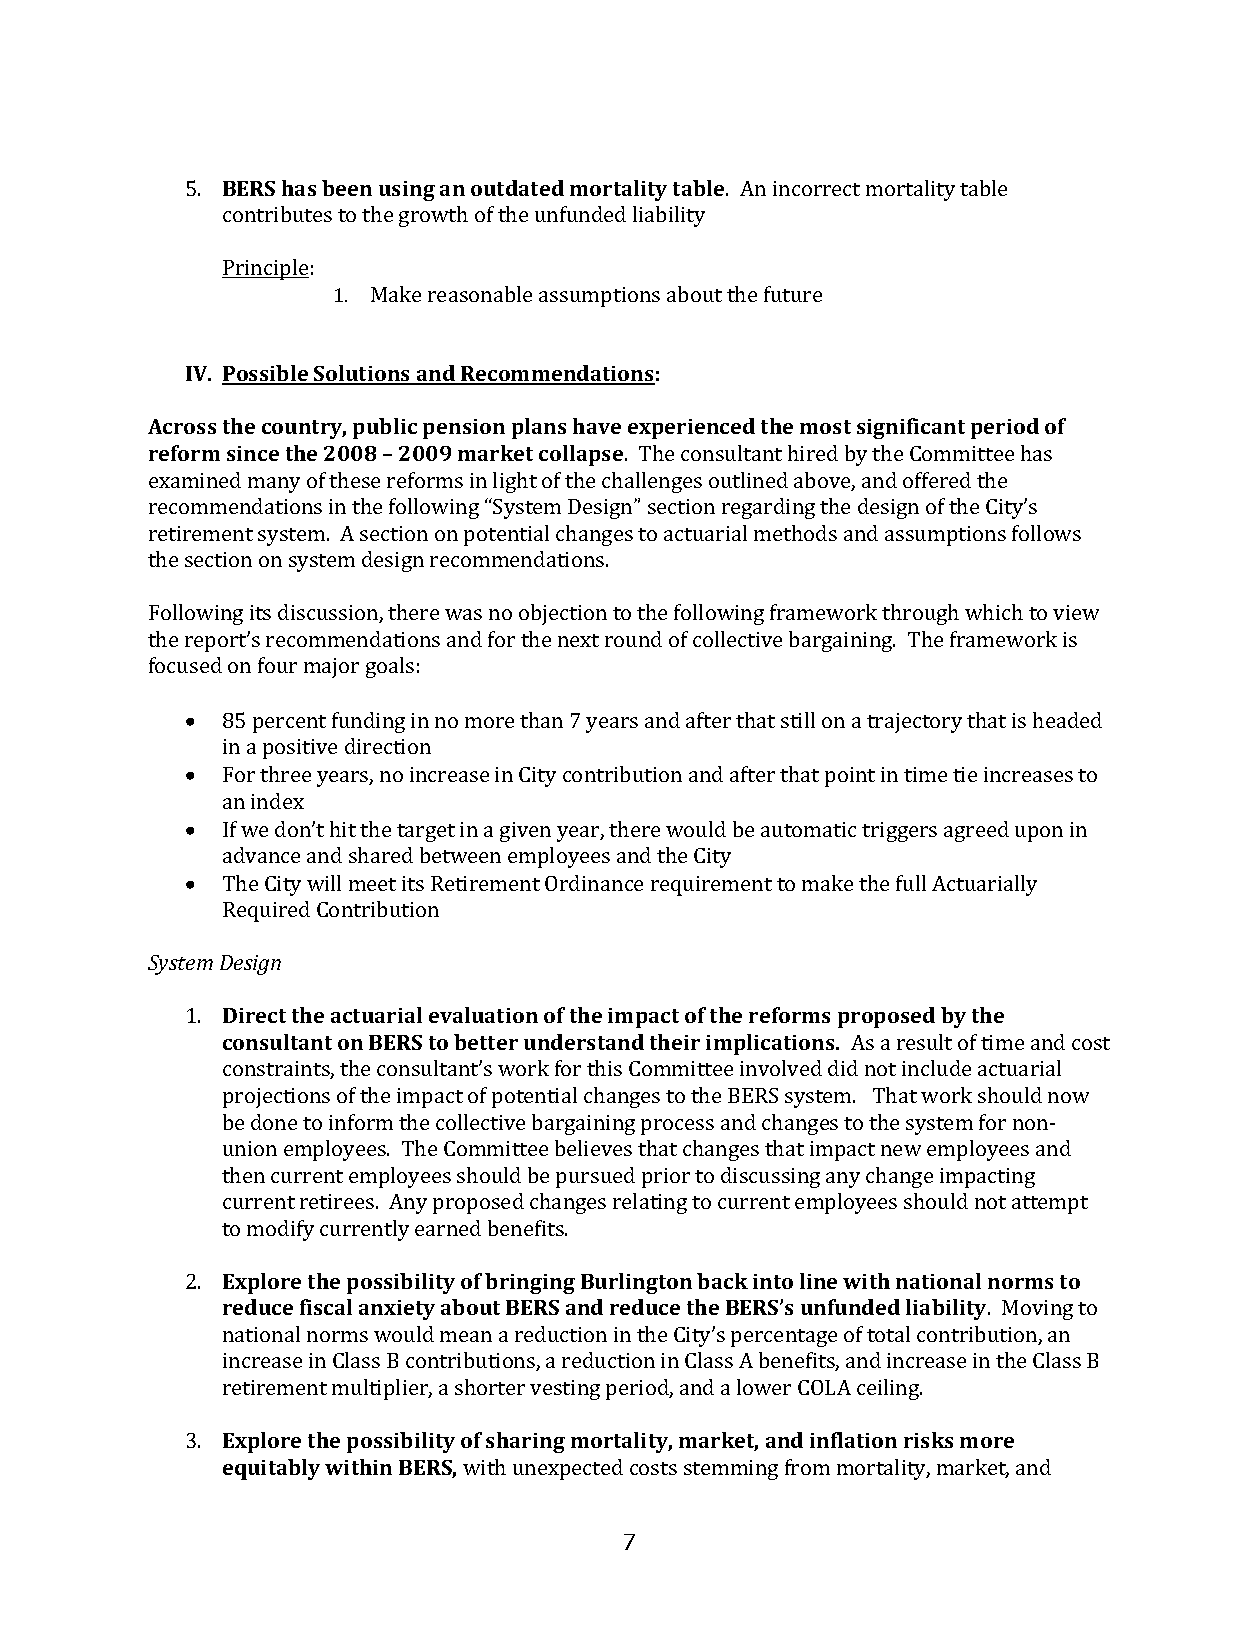 This screenshot has width=1259, height=1630. I want to click on done, so click(274, 1122).
